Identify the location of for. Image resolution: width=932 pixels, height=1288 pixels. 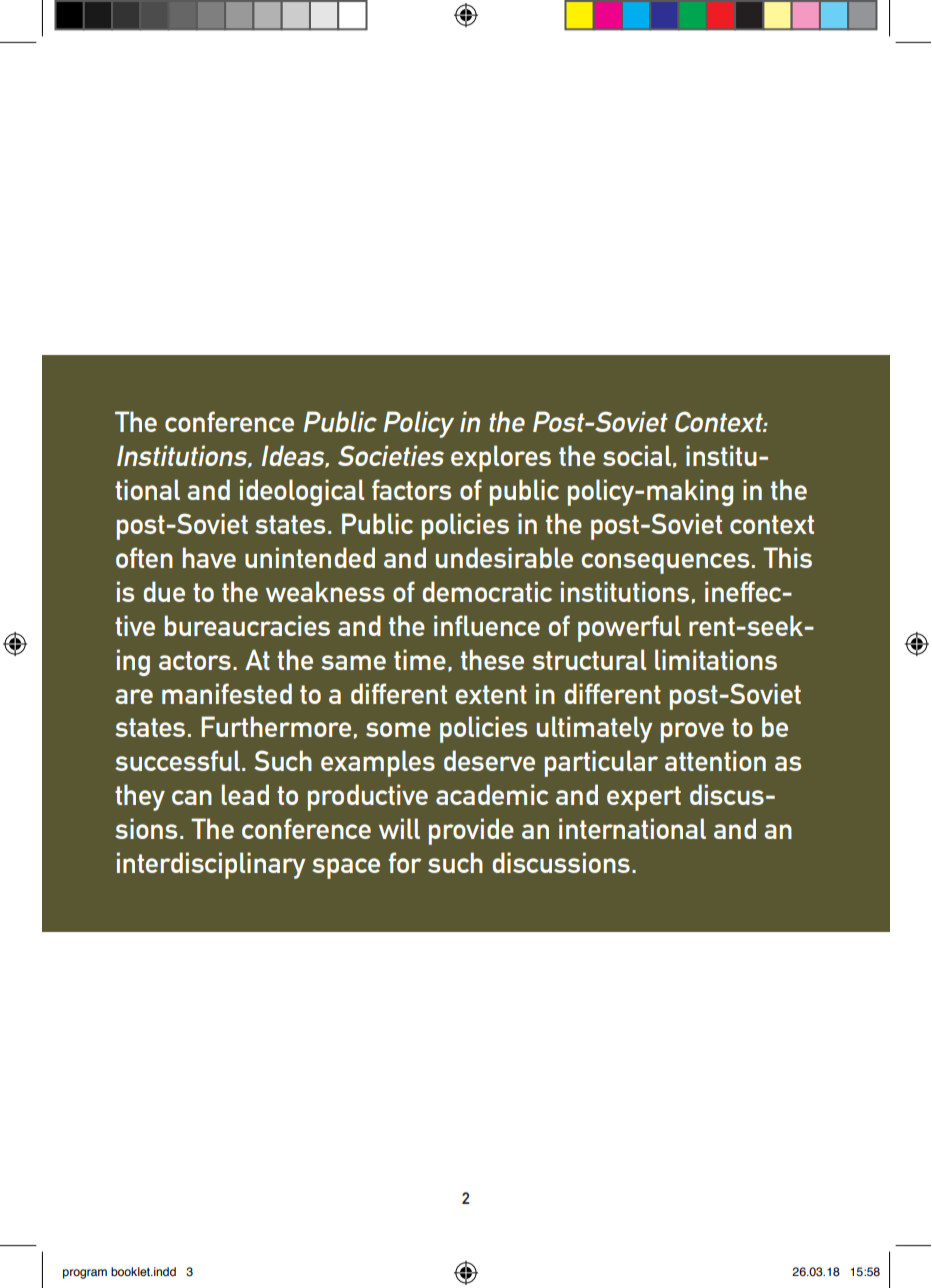
(405, 862).
